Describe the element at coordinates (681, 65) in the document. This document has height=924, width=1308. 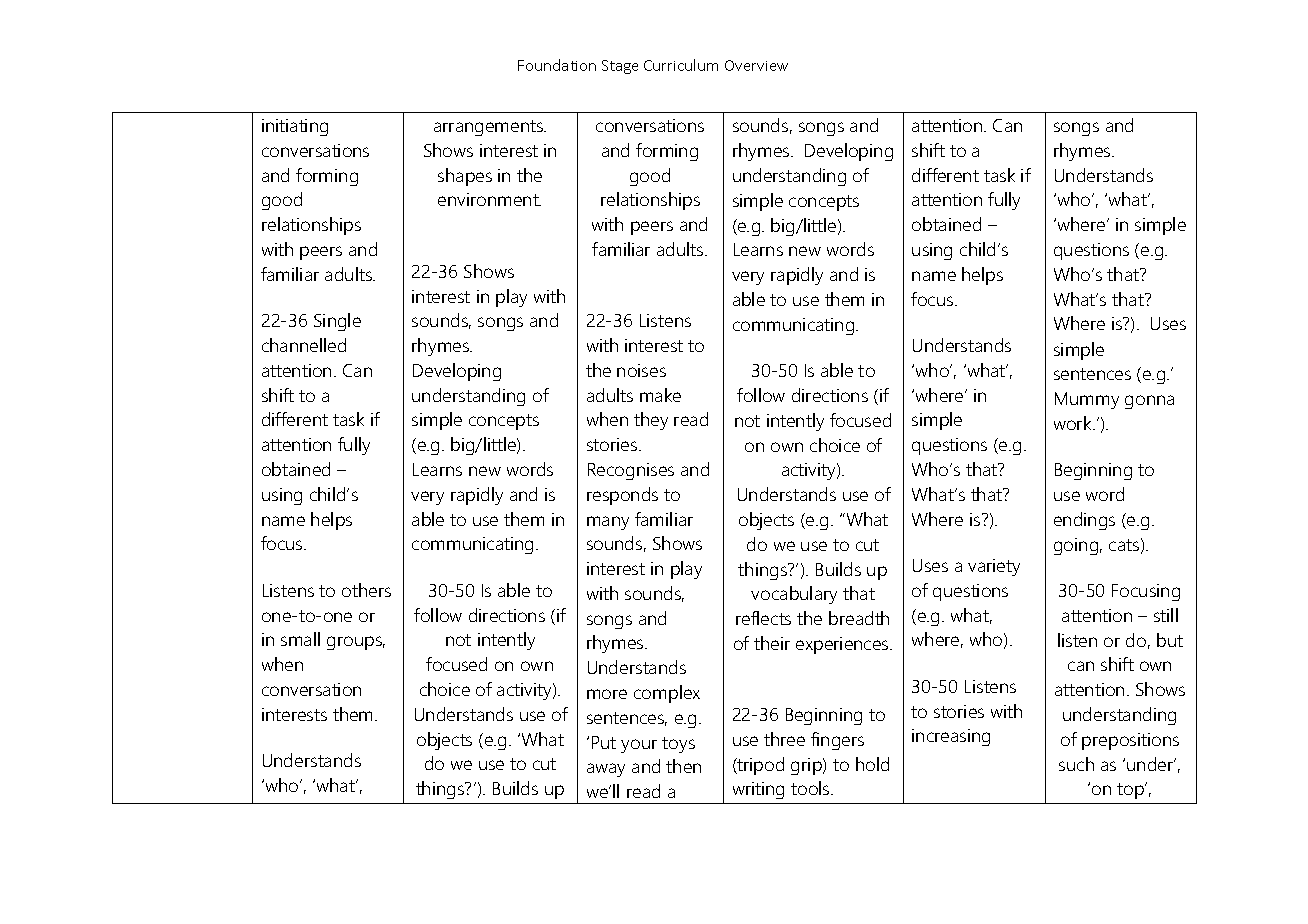
I see `Curriculum` at that location.
